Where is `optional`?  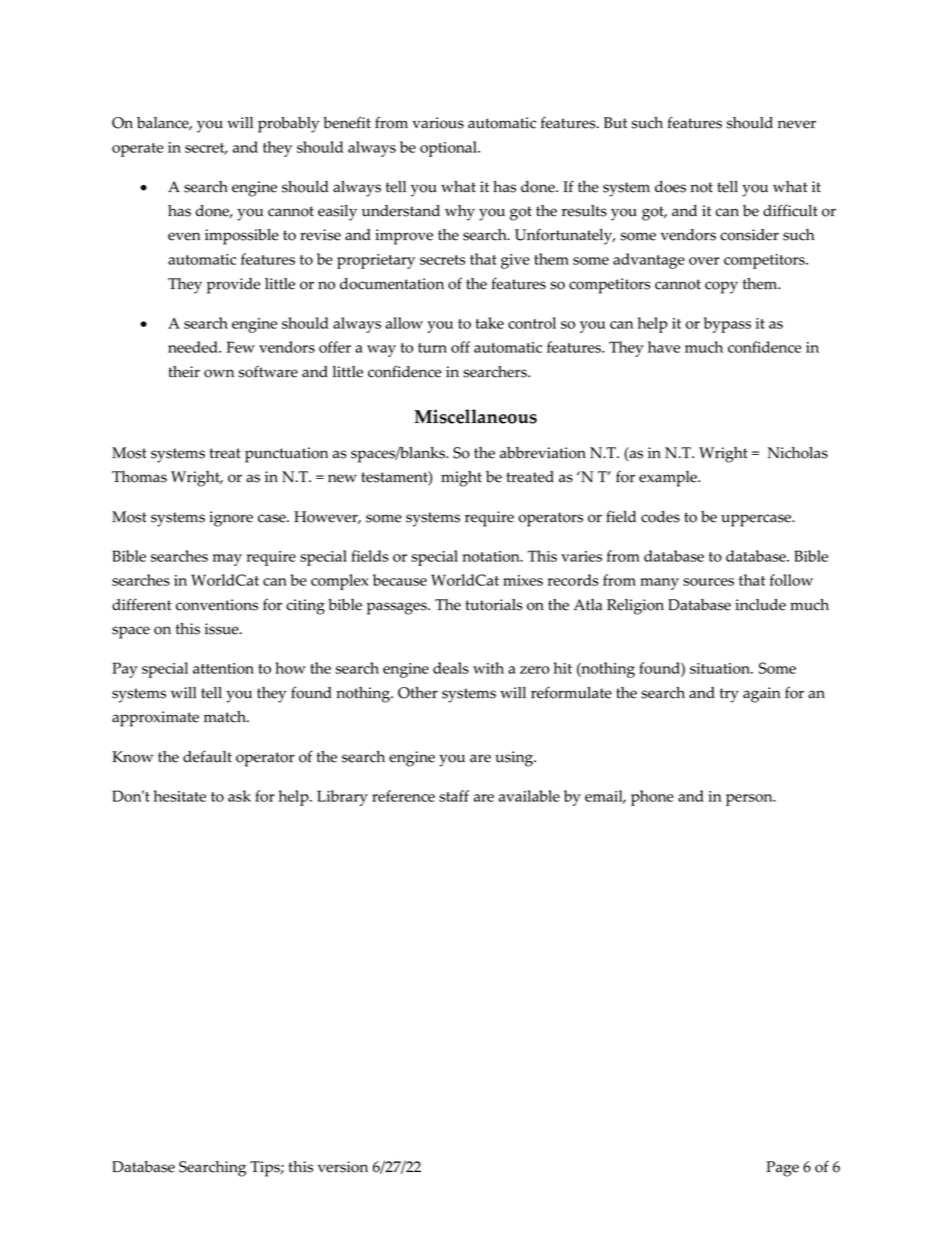 optional is located at coordinates (449, 149).
